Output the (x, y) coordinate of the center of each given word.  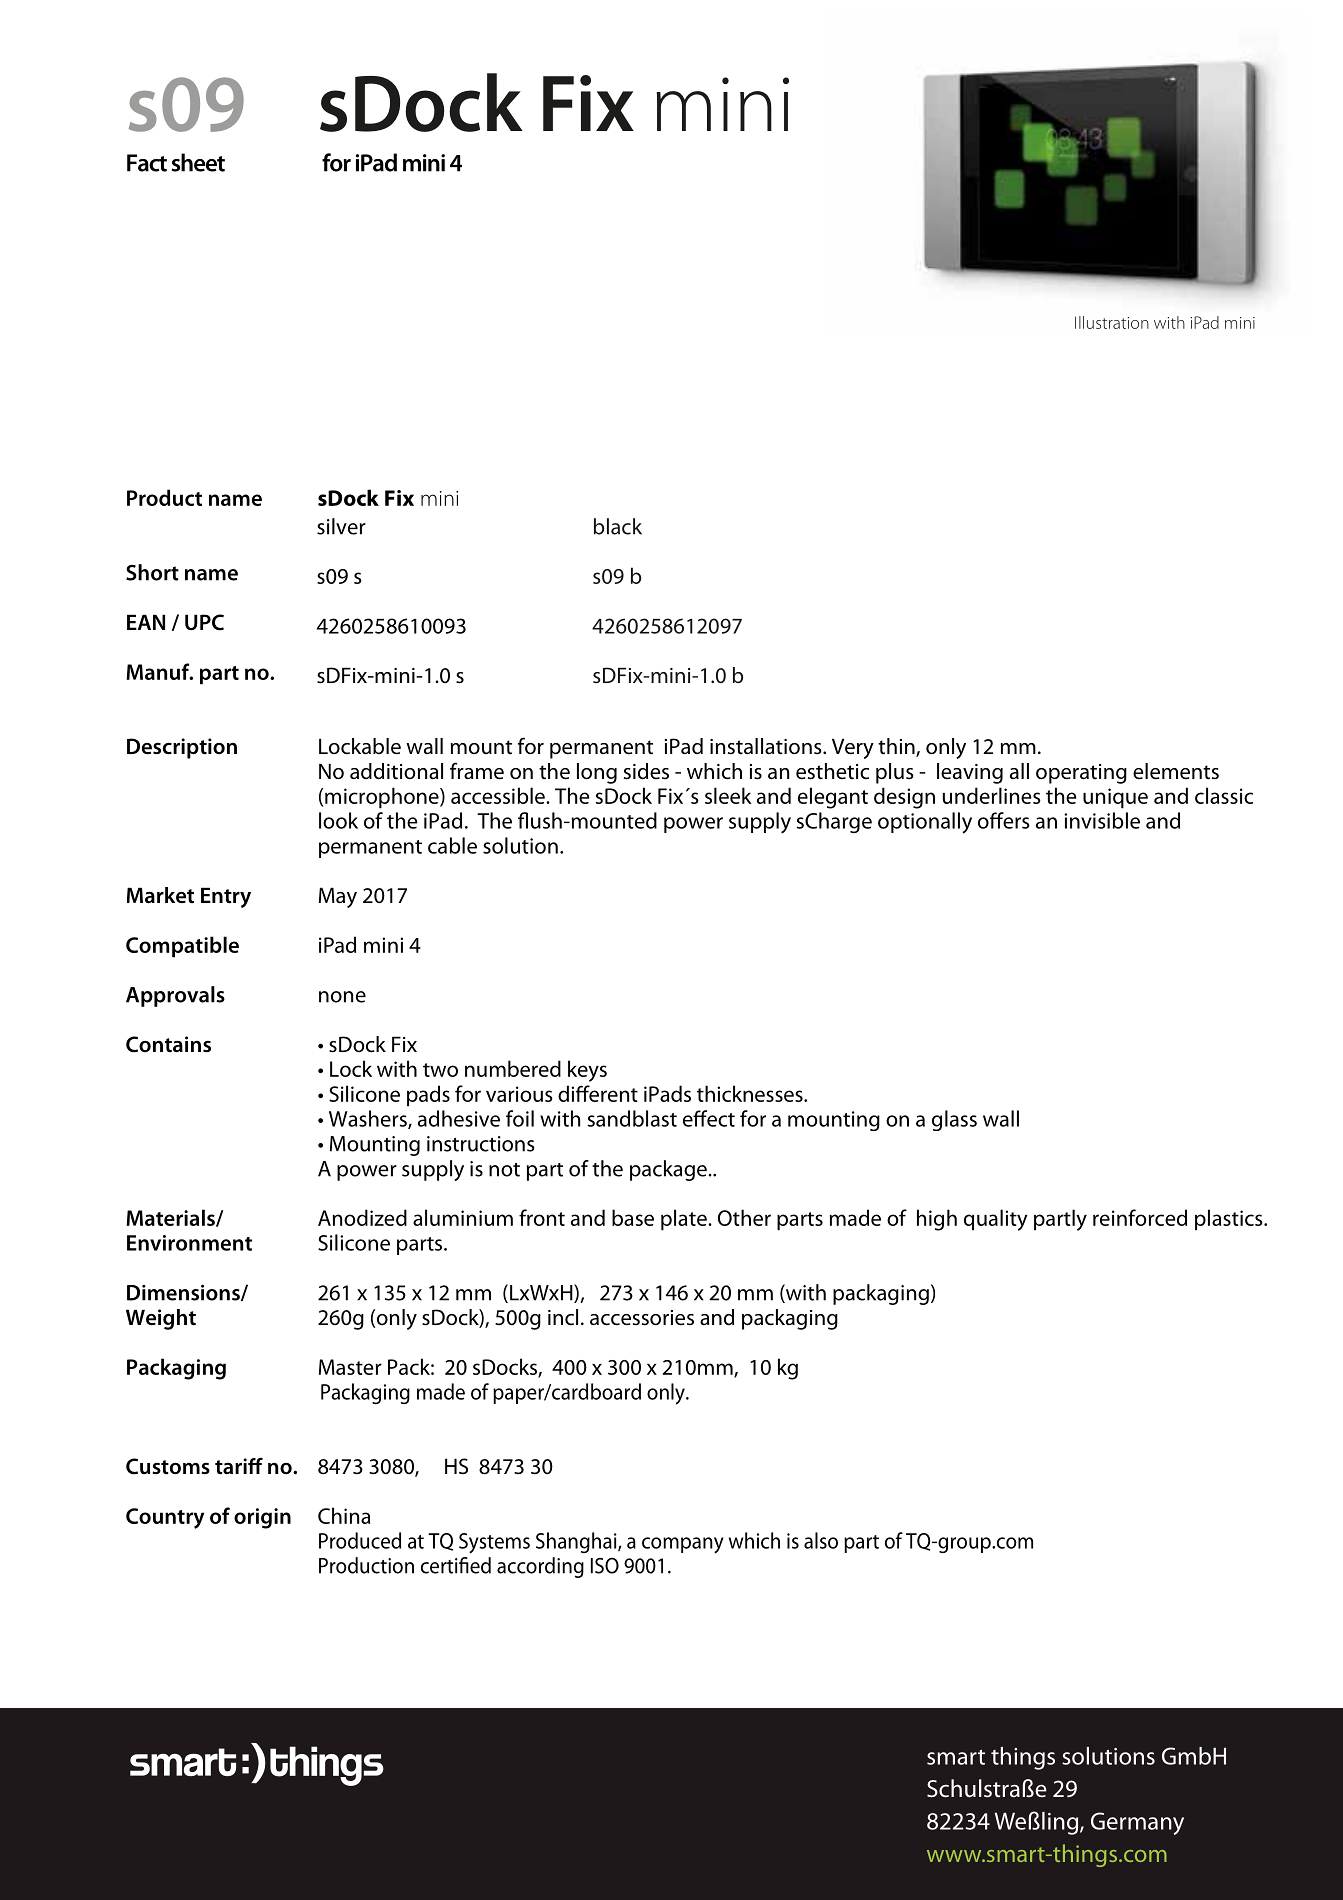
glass (954, 1120)
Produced (360, 1540)
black (618, 526)
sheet (198, 162)
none (342, 997)
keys (587, 1071)
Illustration (1112, 322)
